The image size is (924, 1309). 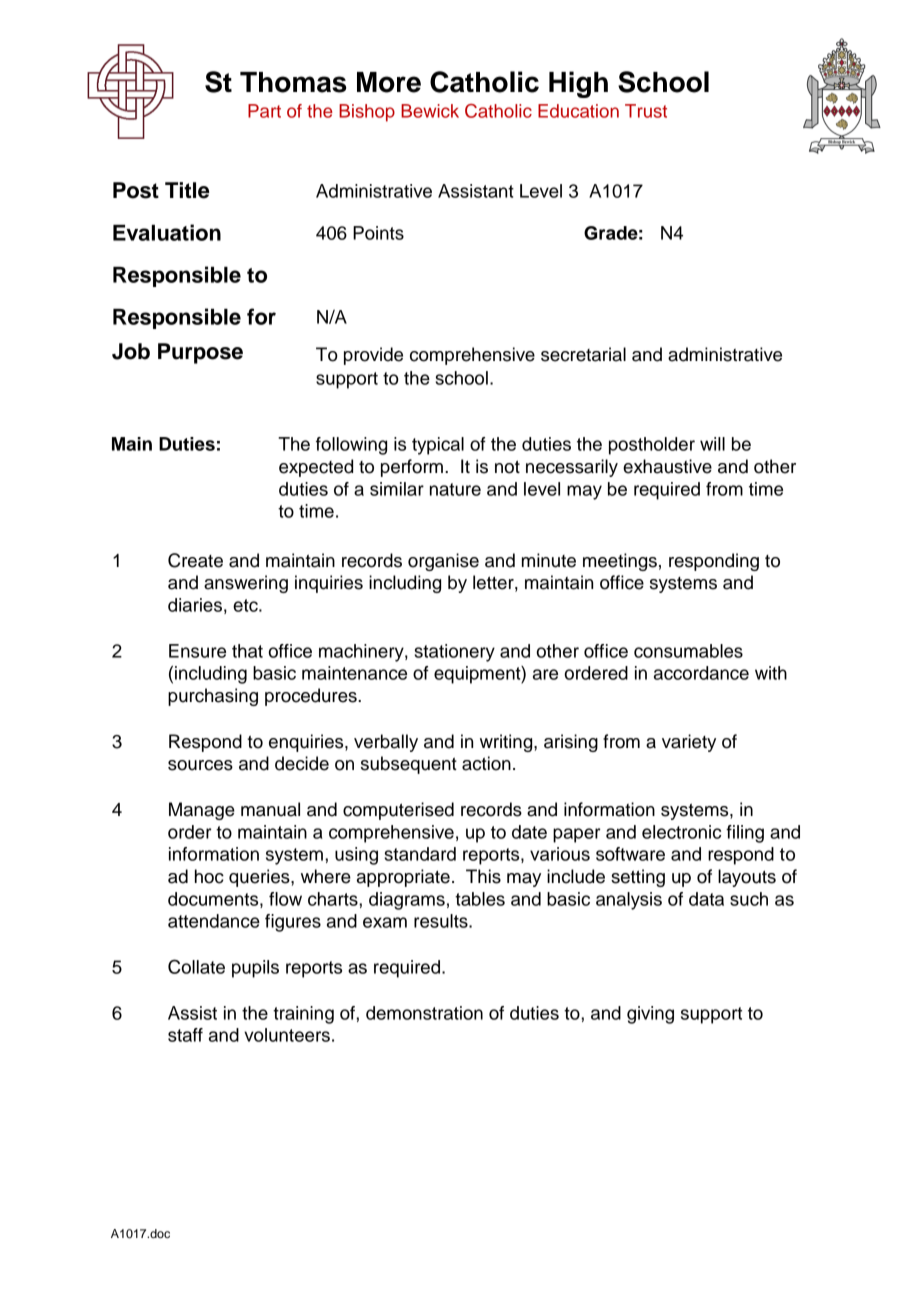 I want to click on giving, so click(x=650, y=1015).
